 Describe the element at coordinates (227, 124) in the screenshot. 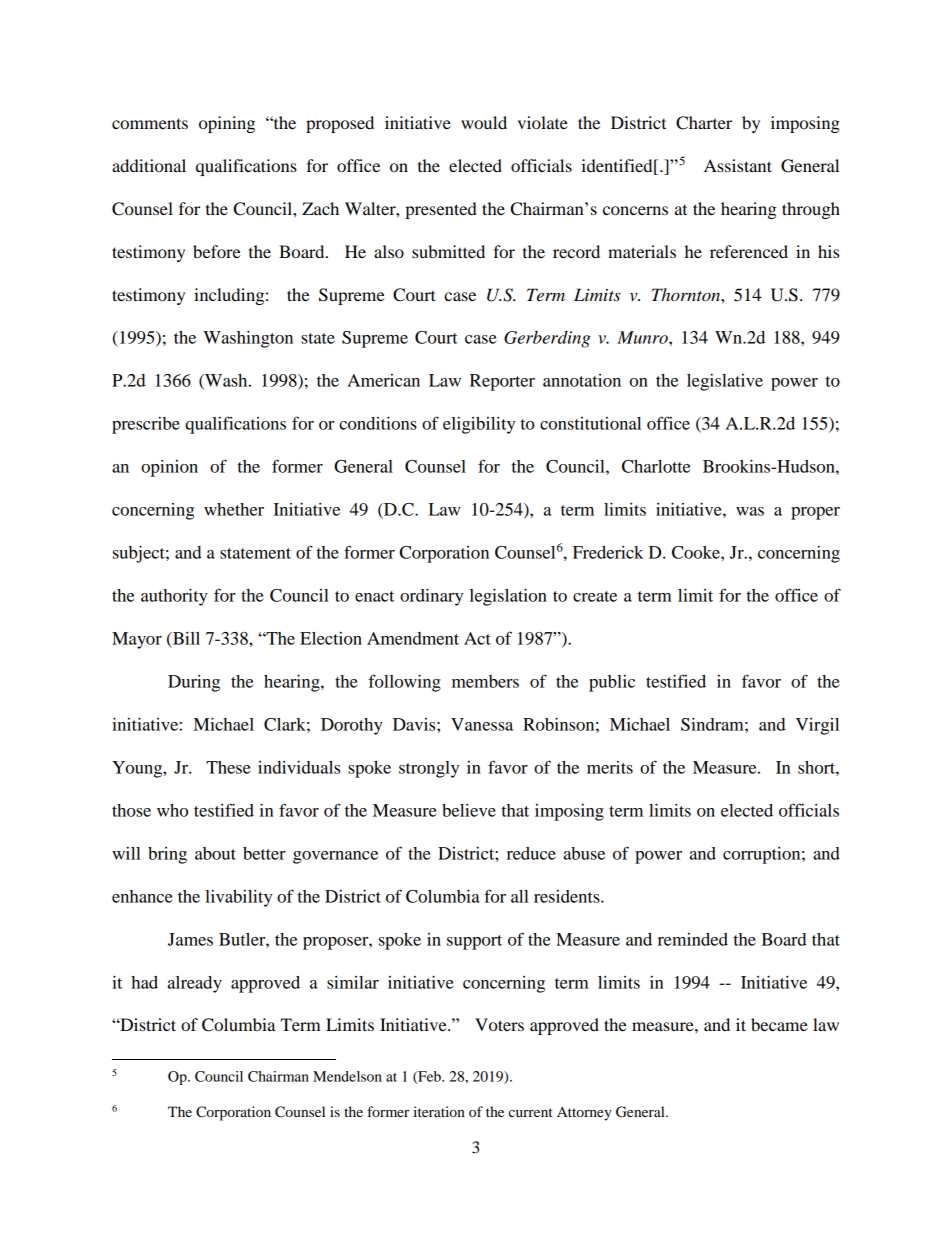

I see `opining` at that location.
